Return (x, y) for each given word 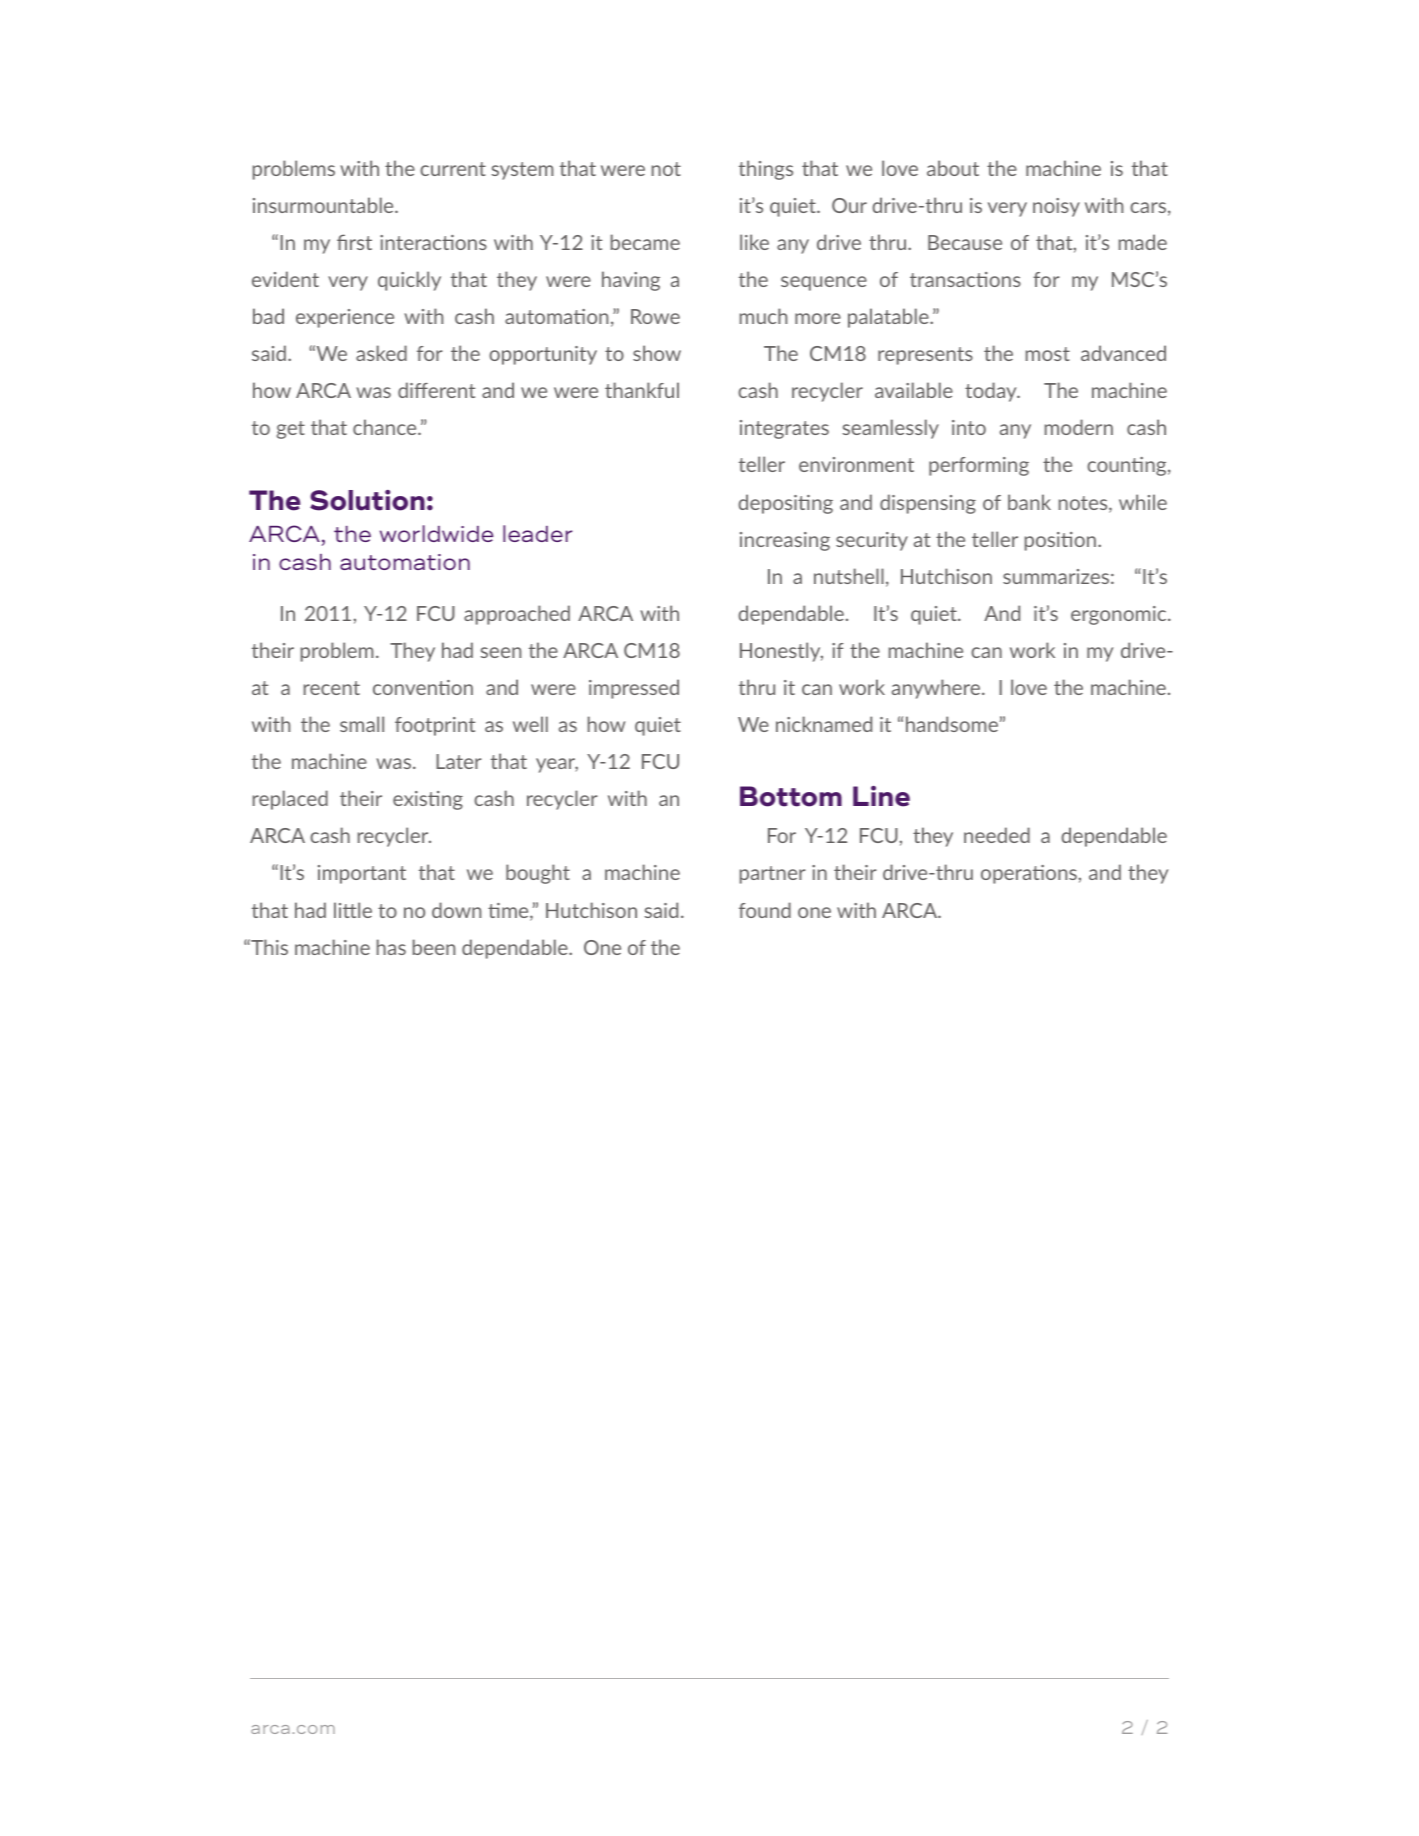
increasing (785, 541)
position (1060, 541)
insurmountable (324, 205)
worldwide (436, 533)
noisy (1056, 207)
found (765, 910)
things (766, 170)
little (353, 910)
